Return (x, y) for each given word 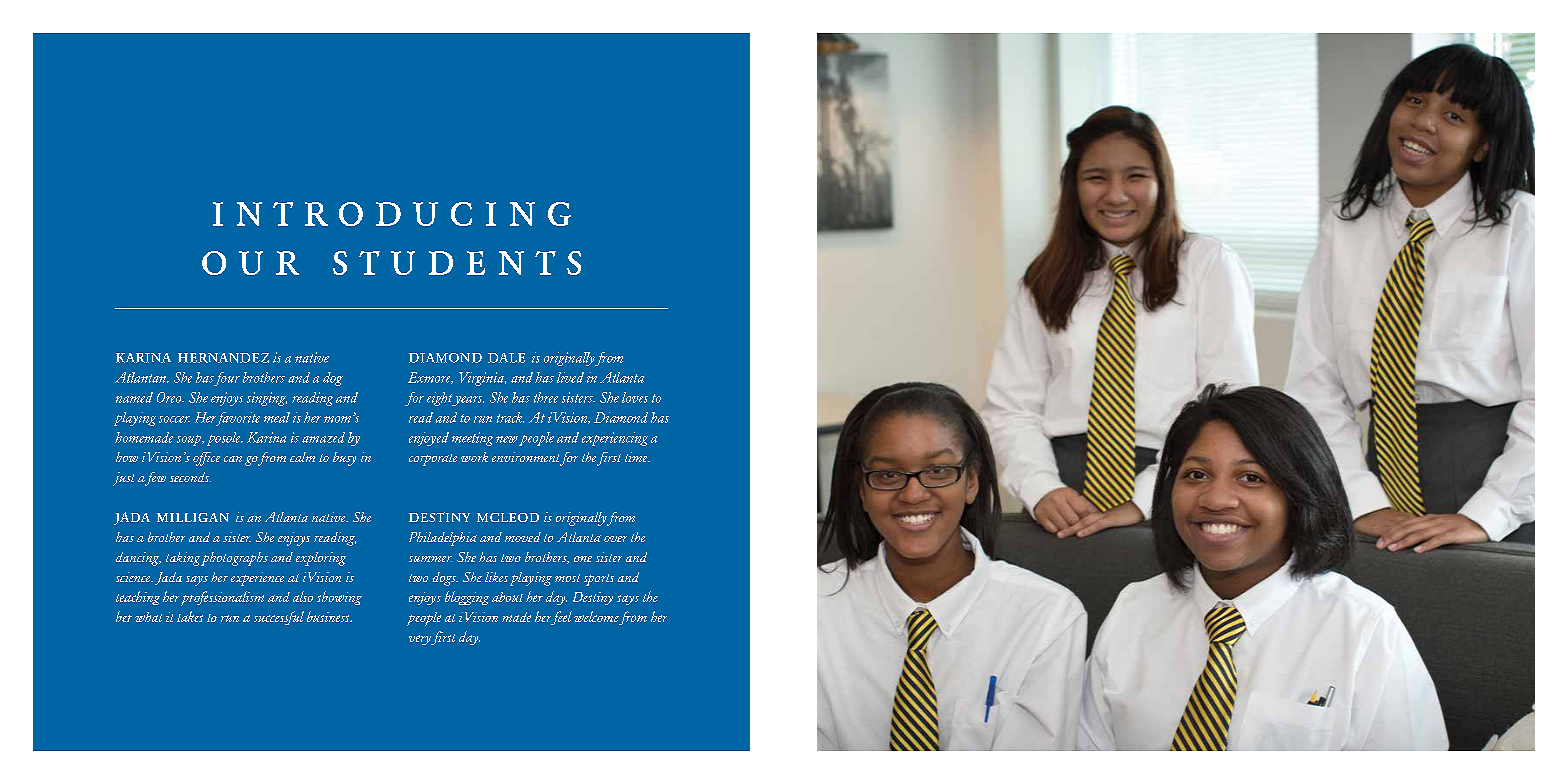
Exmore (430, 378)
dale (506, 358)
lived (570, 377)
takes (190, 616)
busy (344, 459)
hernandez (223, 358)
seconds (190, 477)
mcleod (508, 517)
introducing (392, 214)
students (457, 263)
